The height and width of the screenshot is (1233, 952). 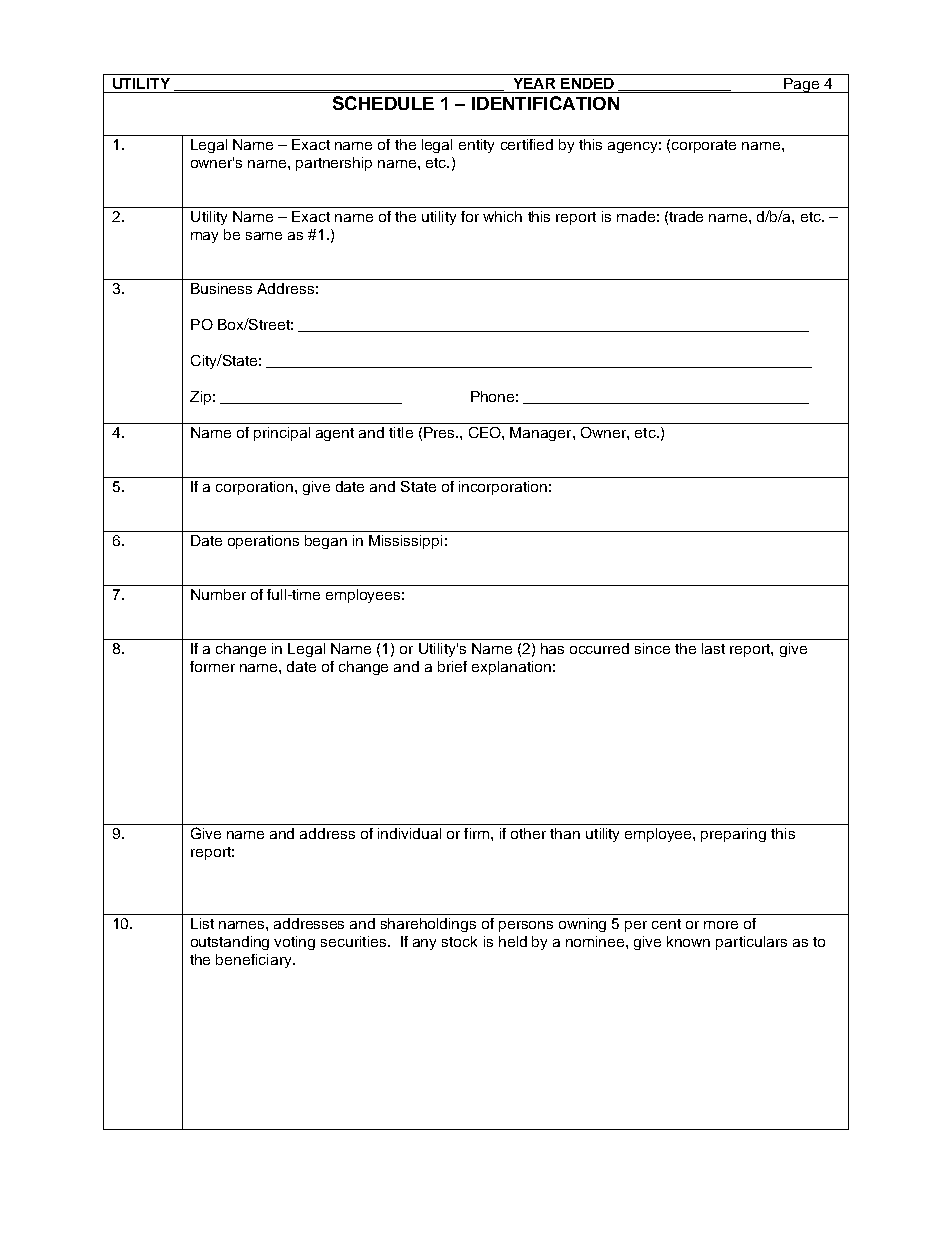 What do you see at coordinates (545, 103) in the screenshot?
I see `IDENTIFICATION` at bounding box center [545, 103].
